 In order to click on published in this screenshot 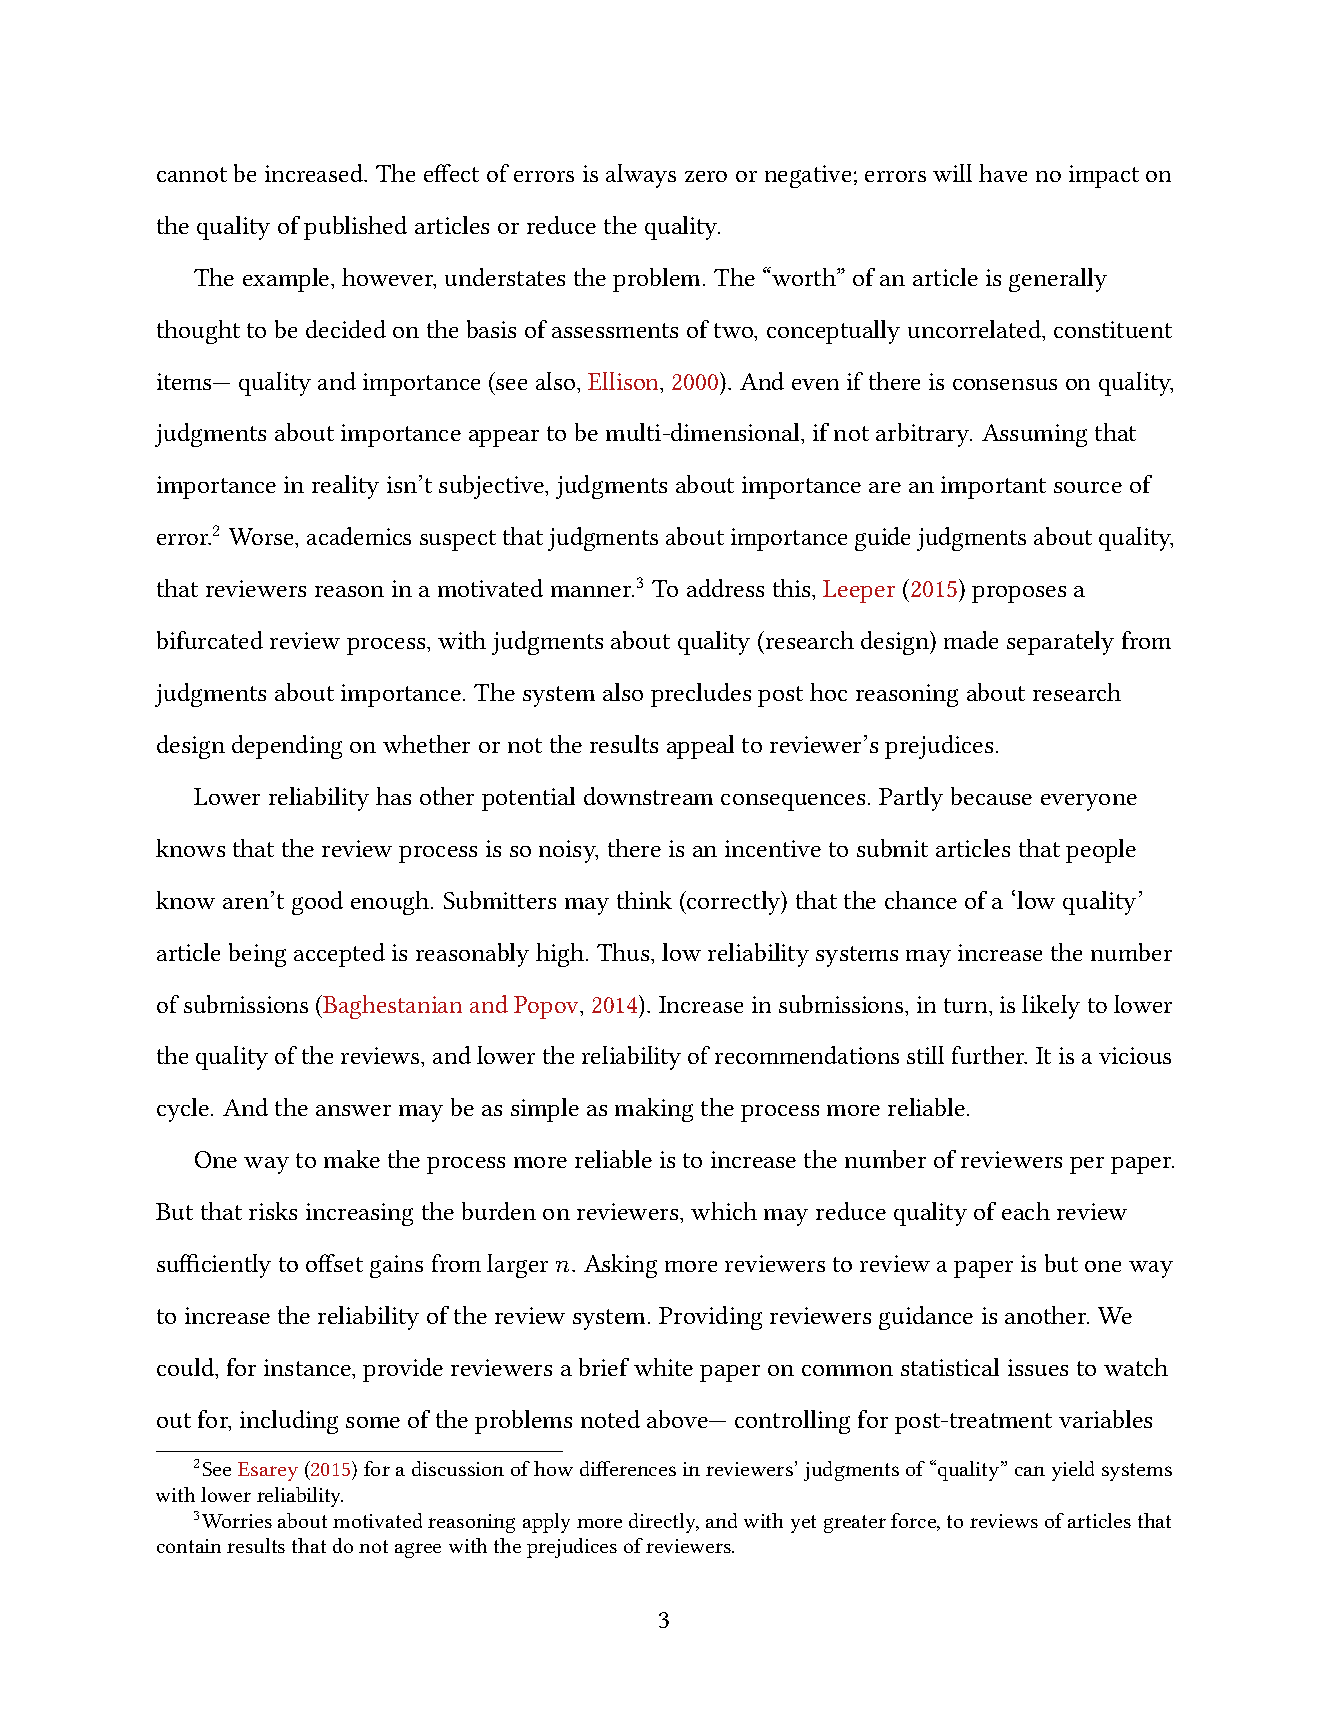, I will do `click(355, 228)`.
